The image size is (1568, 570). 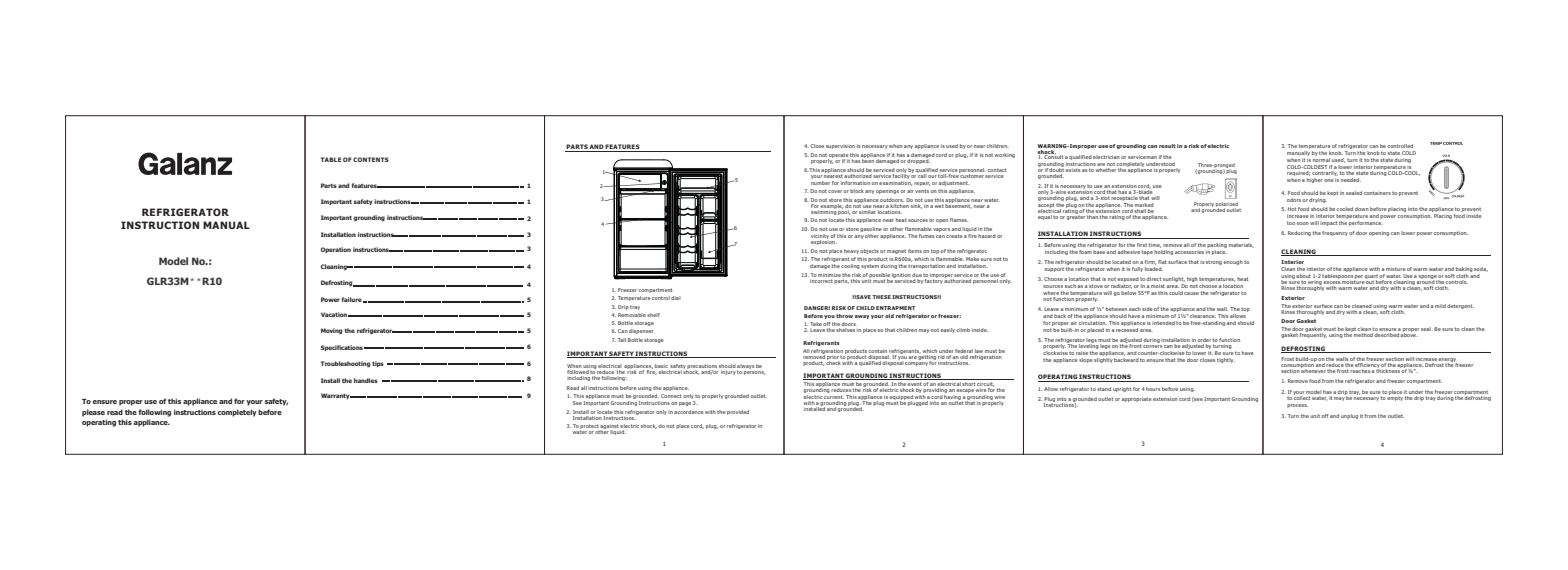 What do you see at coordinates (1303, 223) in the page?
I see `soon` at bounding box center [1303, 223].
